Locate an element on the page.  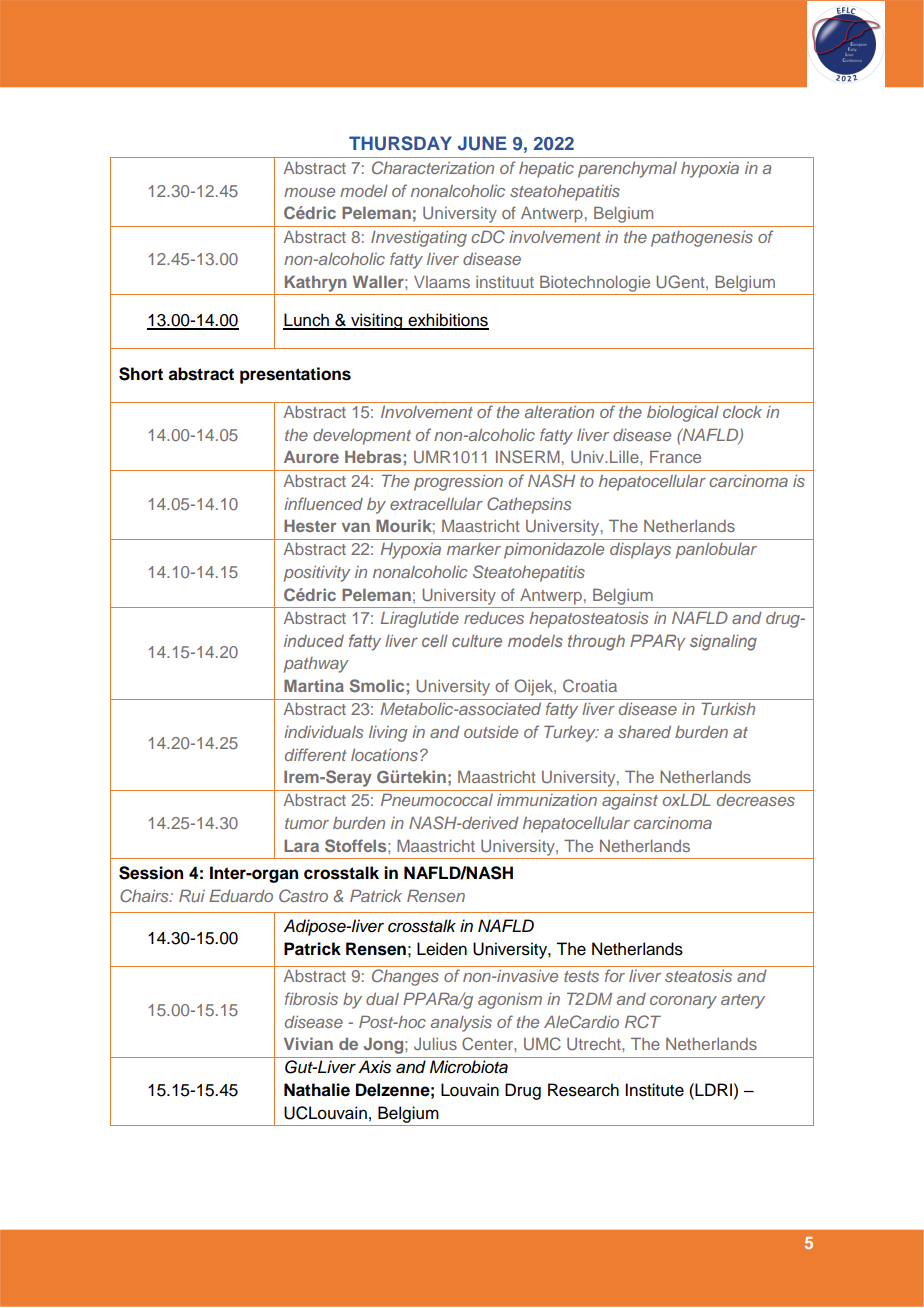
Short is located at coordinates (141, 374).
